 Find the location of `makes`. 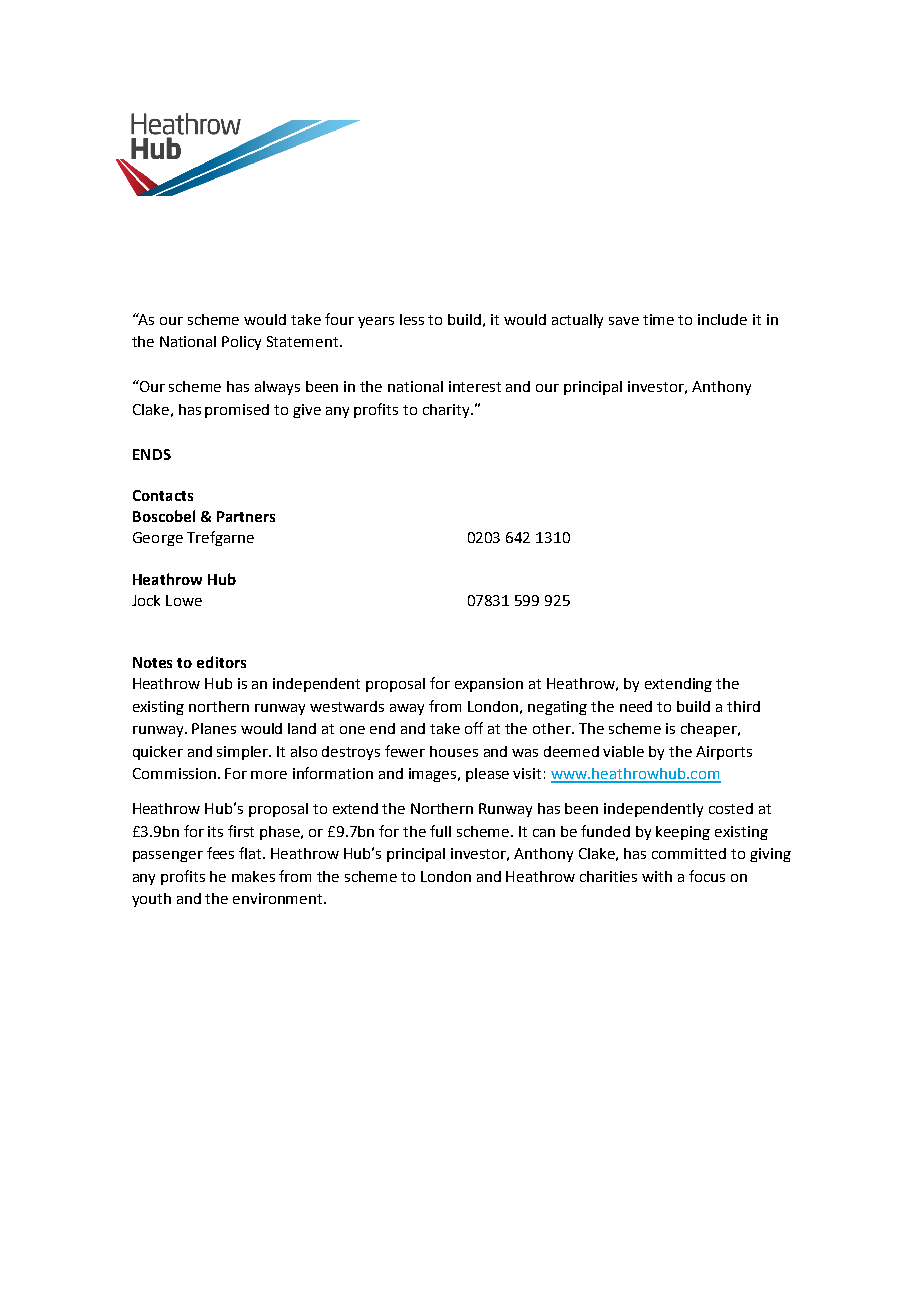

makes is located at coordinates (253, 876).
